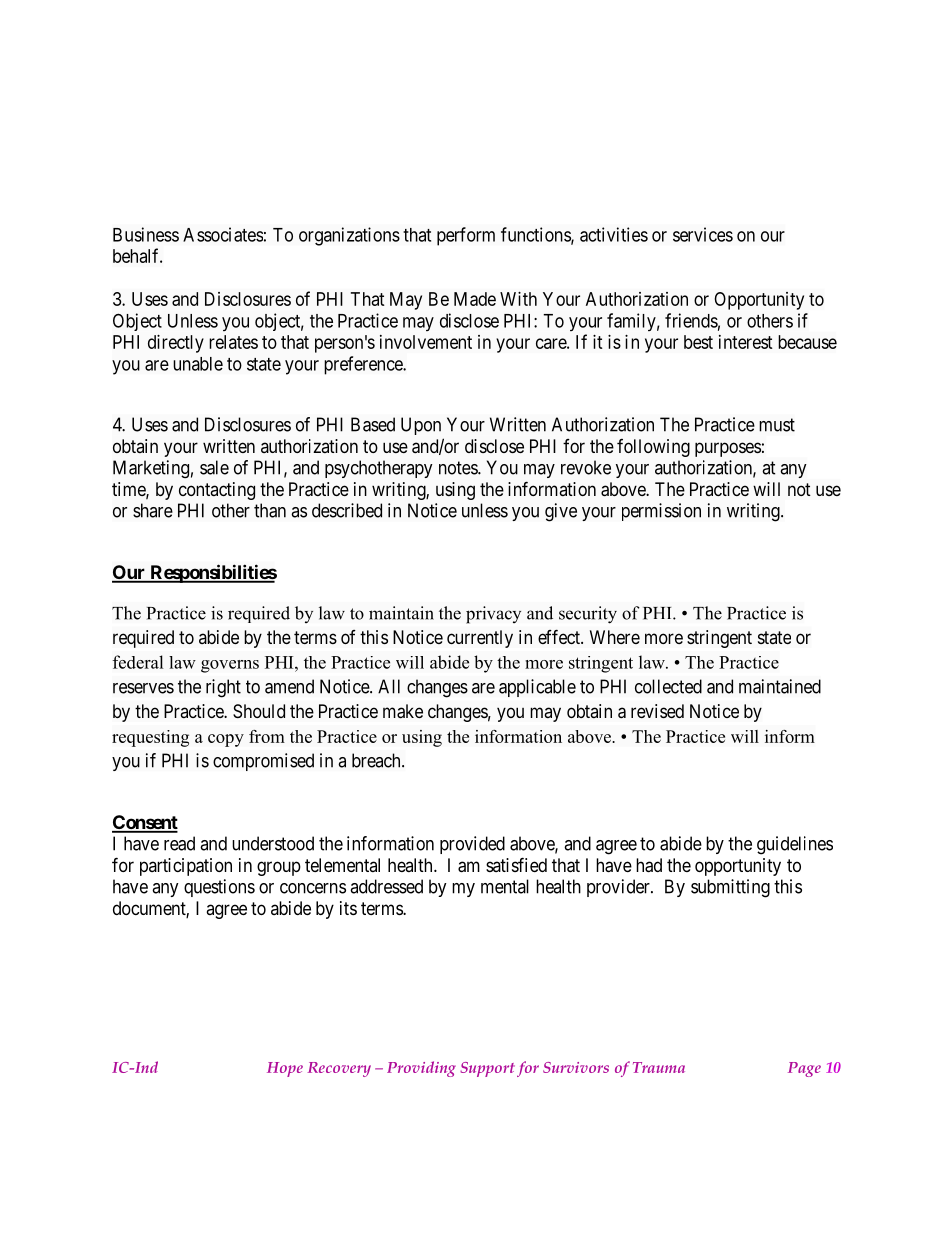 The height and width of the screenshot is (1233, 952). Describe the element at coordinates (703, 234) in the screenshot. I see `services` at that location.
